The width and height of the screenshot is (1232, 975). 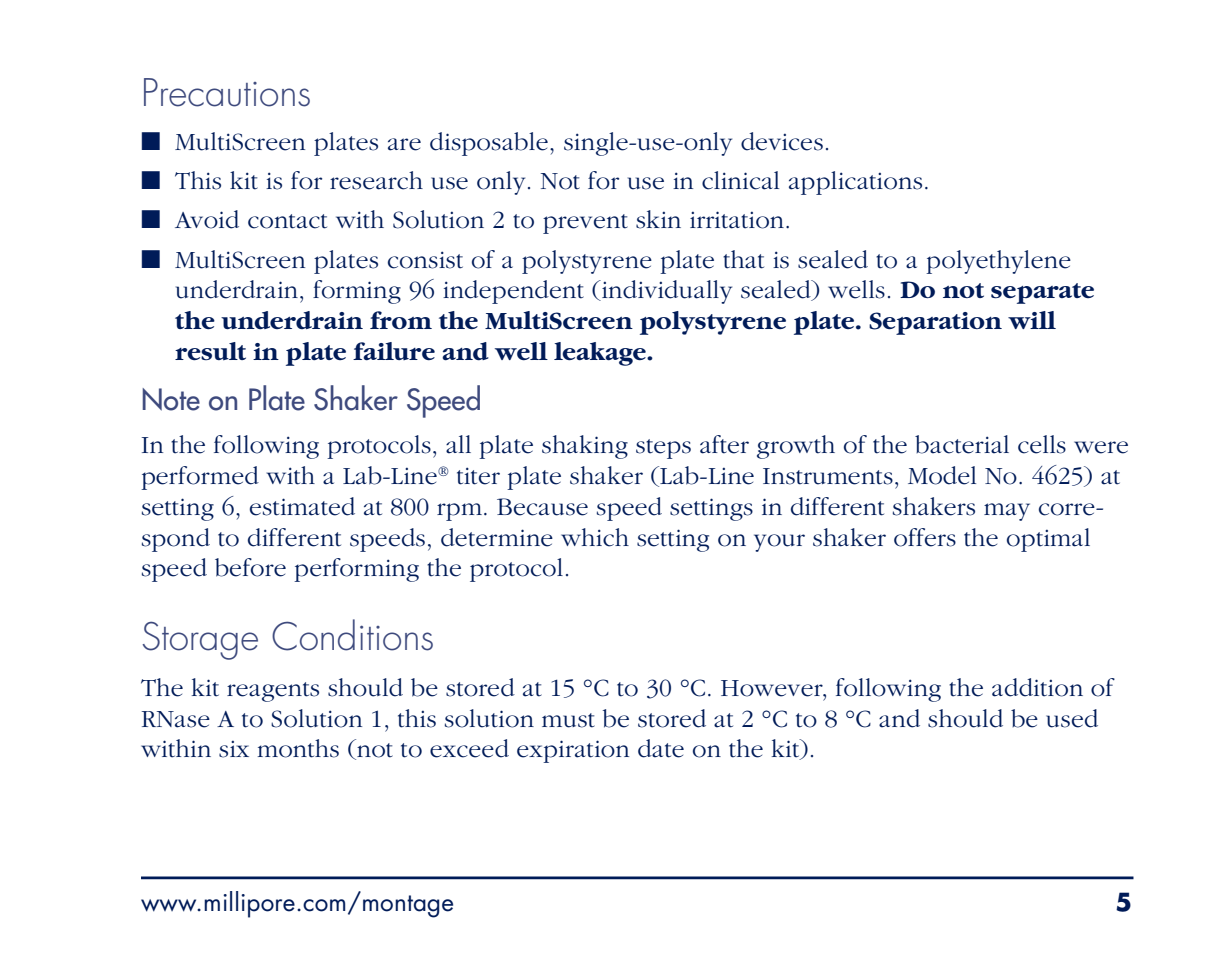 What do you see at coordinates (171, 399) in the screenshot?
I see `Note` at bounding box center [171, 399].
